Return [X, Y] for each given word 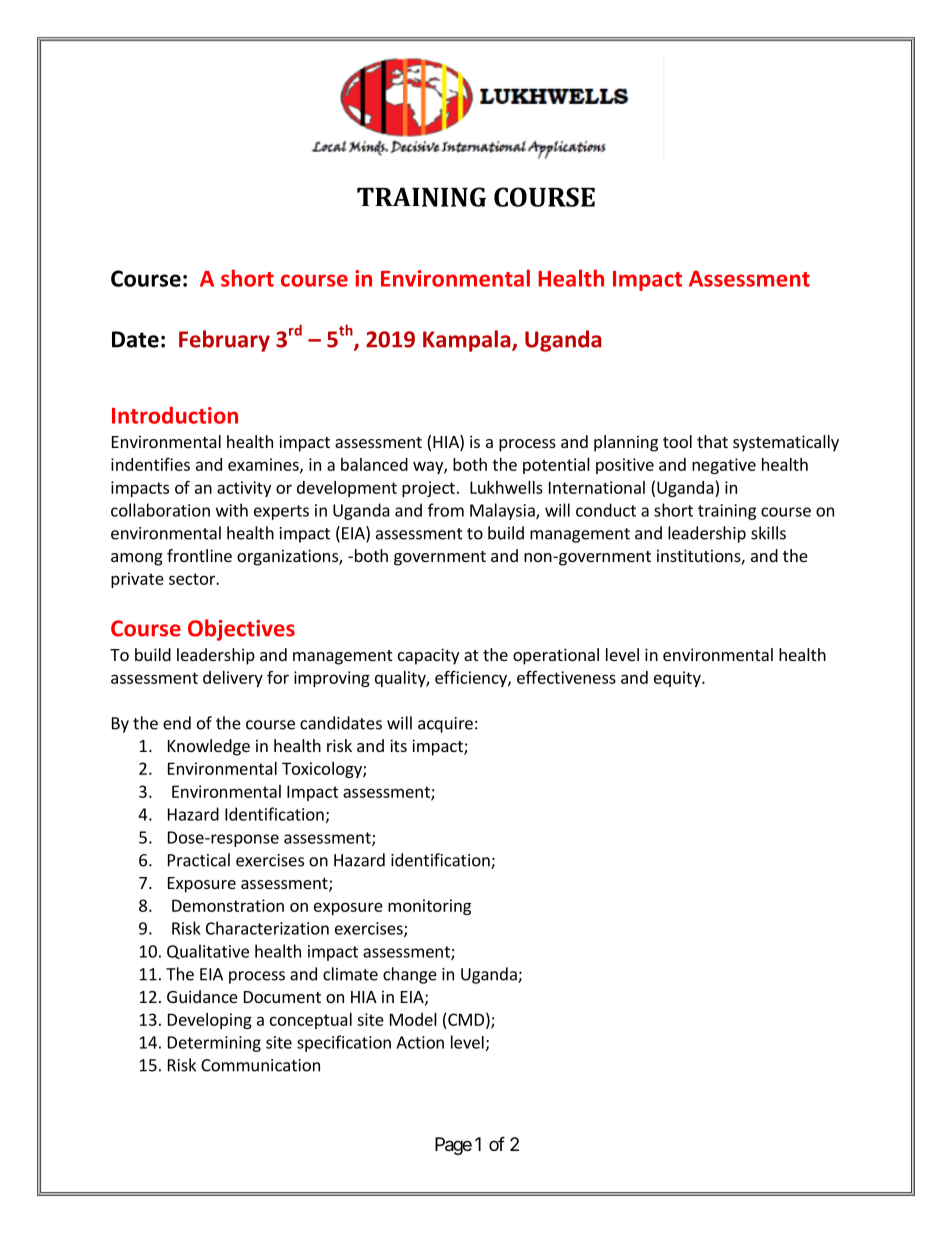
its [398, 745]
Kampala [468, 341]
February [224, 341]
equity [678, 679]
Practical [199, 860]
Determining [214, 1044]
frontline [199, 555]
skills [768, 533]
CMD [466, 1019]
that [712, 441]
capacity [428, 656]
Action [420, 1042]
